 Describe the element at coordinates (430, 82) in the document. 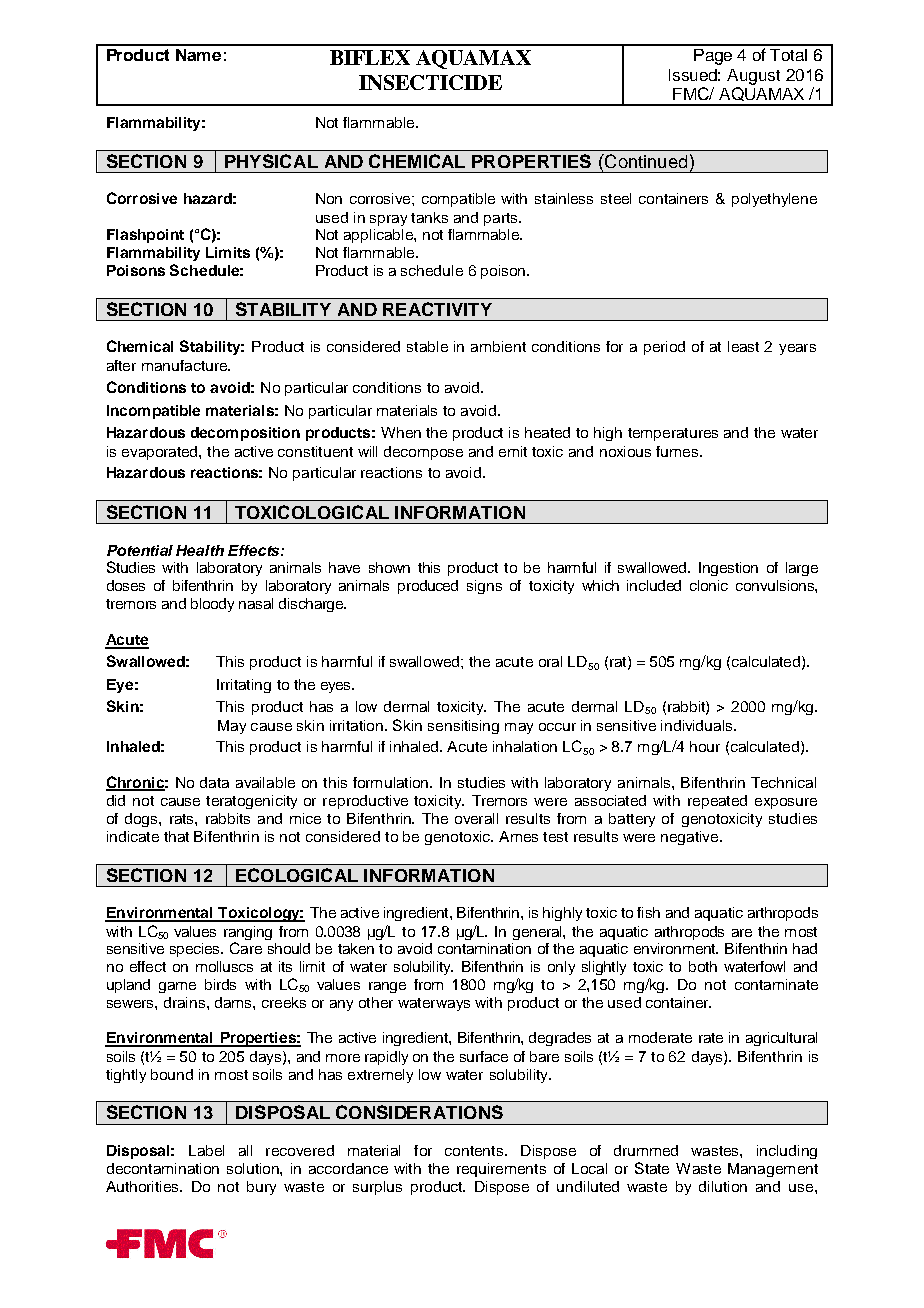

I see `INSECTICIDE` at that location.
